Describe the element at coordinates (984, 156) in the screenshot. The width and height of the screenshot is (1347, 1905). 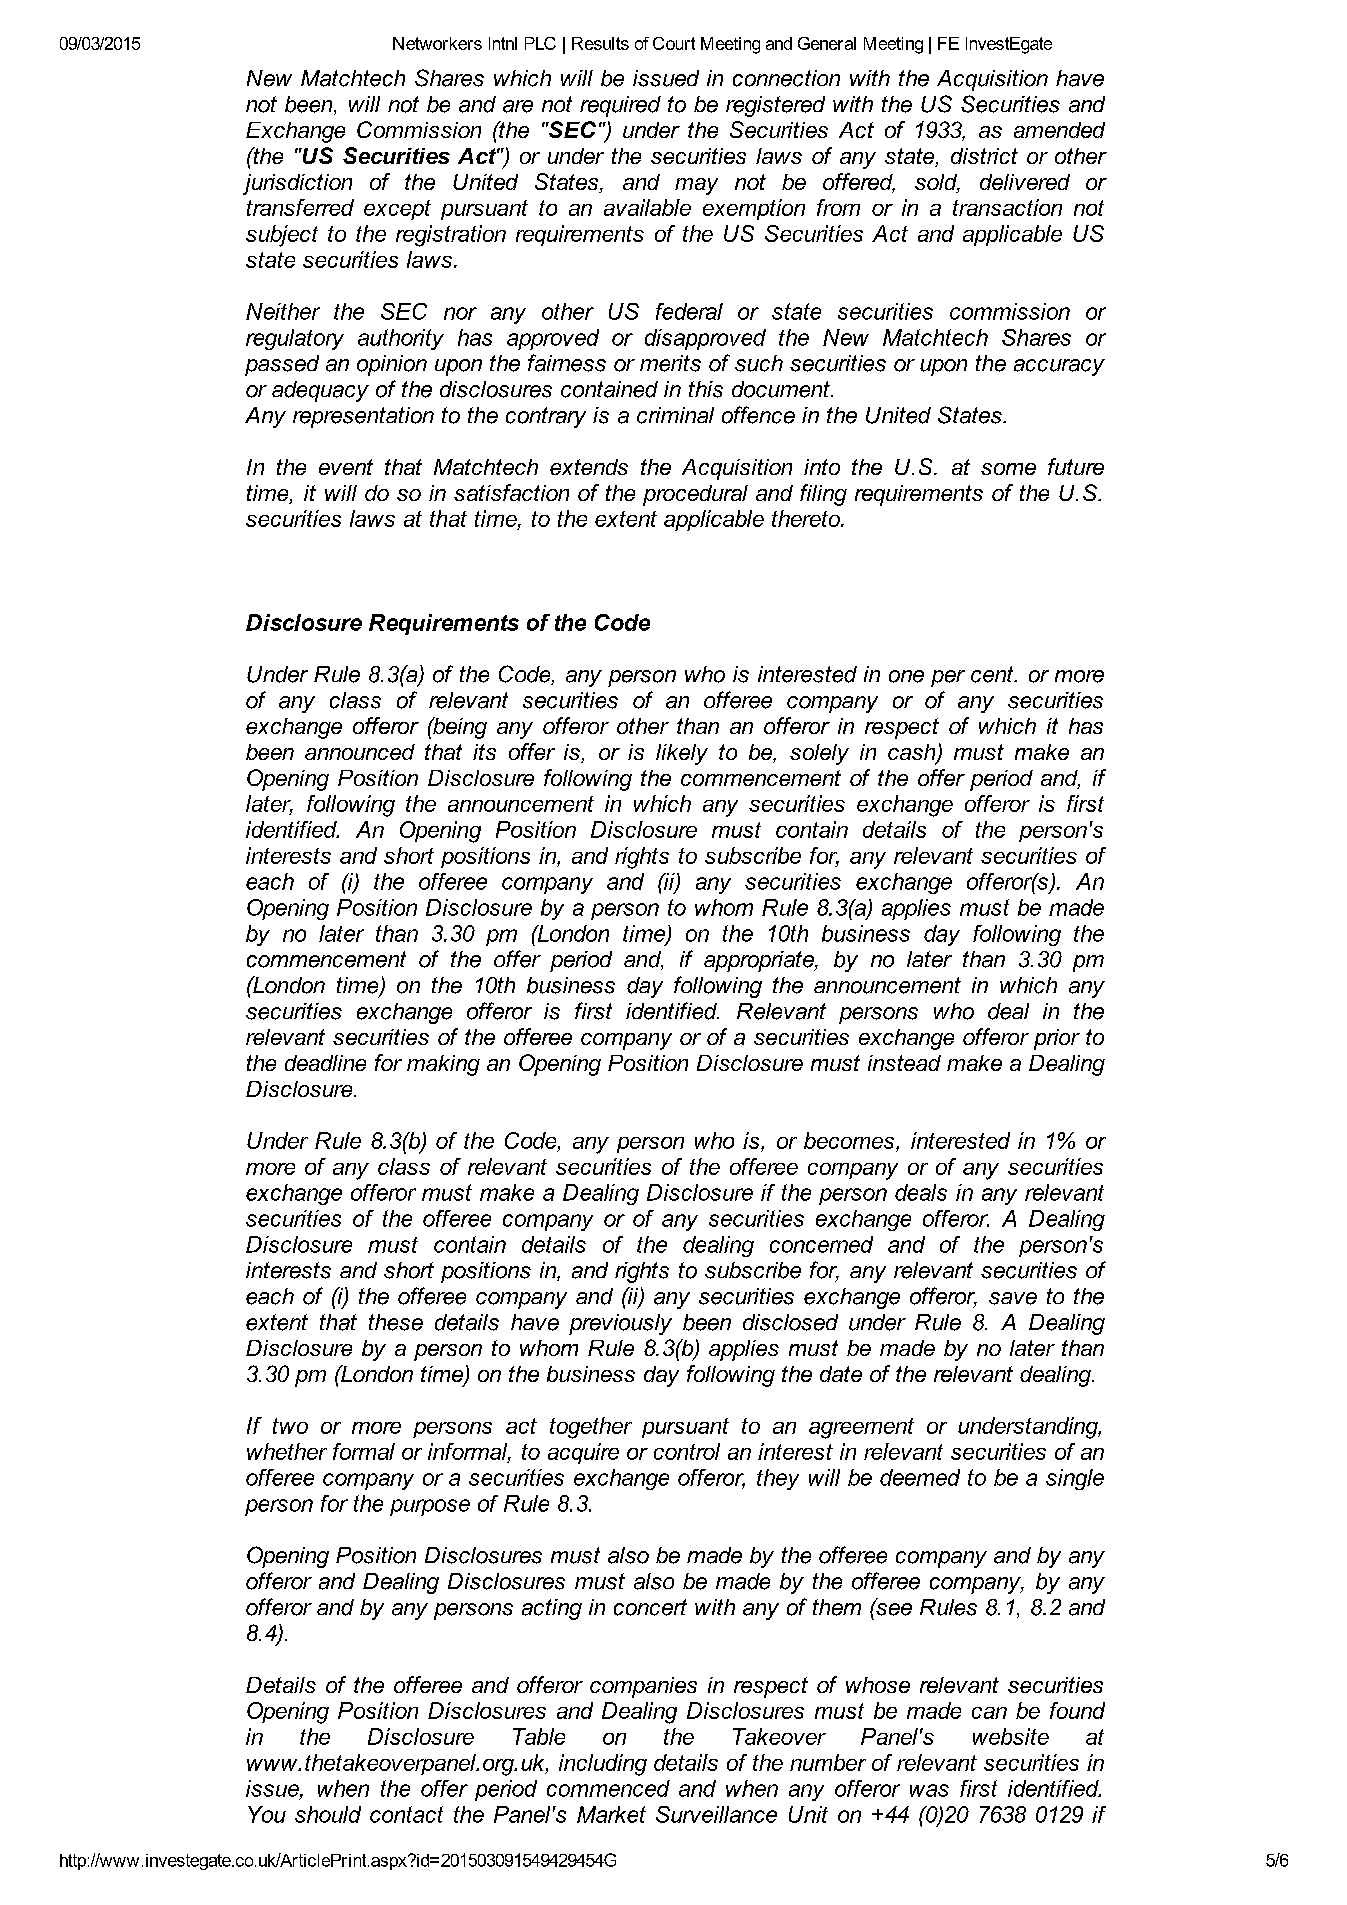
I see `district` at that location.
